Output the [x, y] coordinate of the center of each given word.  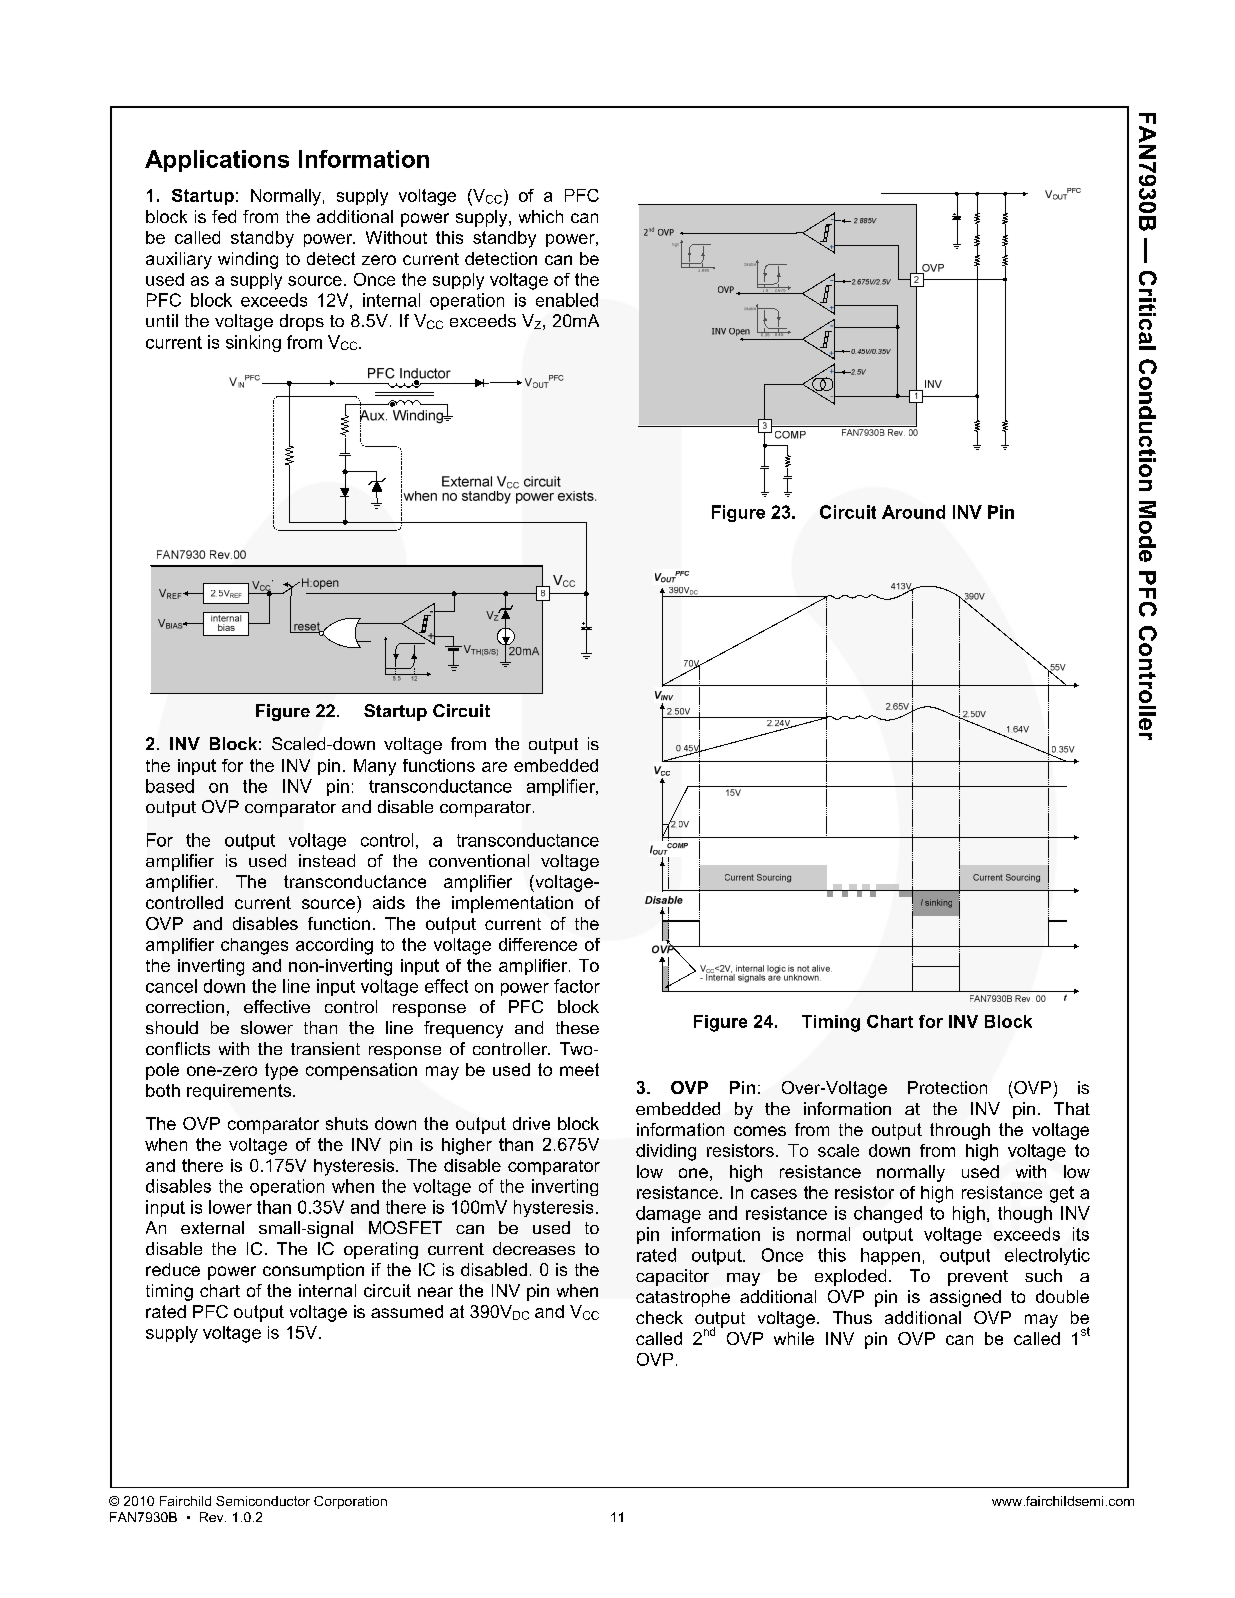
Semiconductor [263, 1501]
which [541, 216]
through [960, 1131]
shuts [347, 1123]
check [659, 1317]
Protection [947, 1087]
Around [913, 512]
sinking [253, 343]
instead [327, 860]
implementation [512, 904]
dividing [666, 1152]
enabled [567, 300]
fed [224, 216]
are [494, 767]
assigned [965, 1298]
